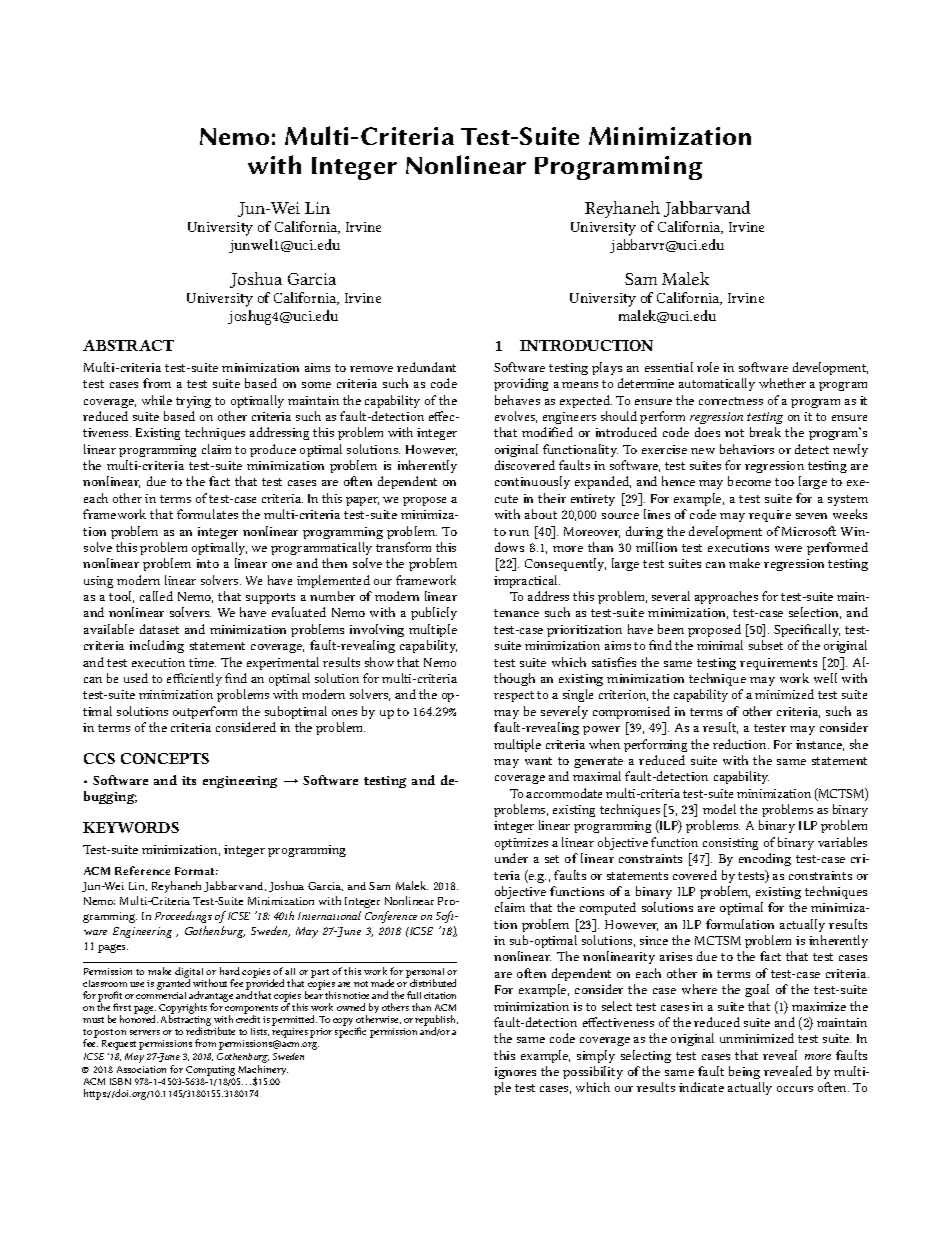  What do you see at coordinates (730, 844) in the screenshot?
I see `consisting` at bounding box center [730, 844].
